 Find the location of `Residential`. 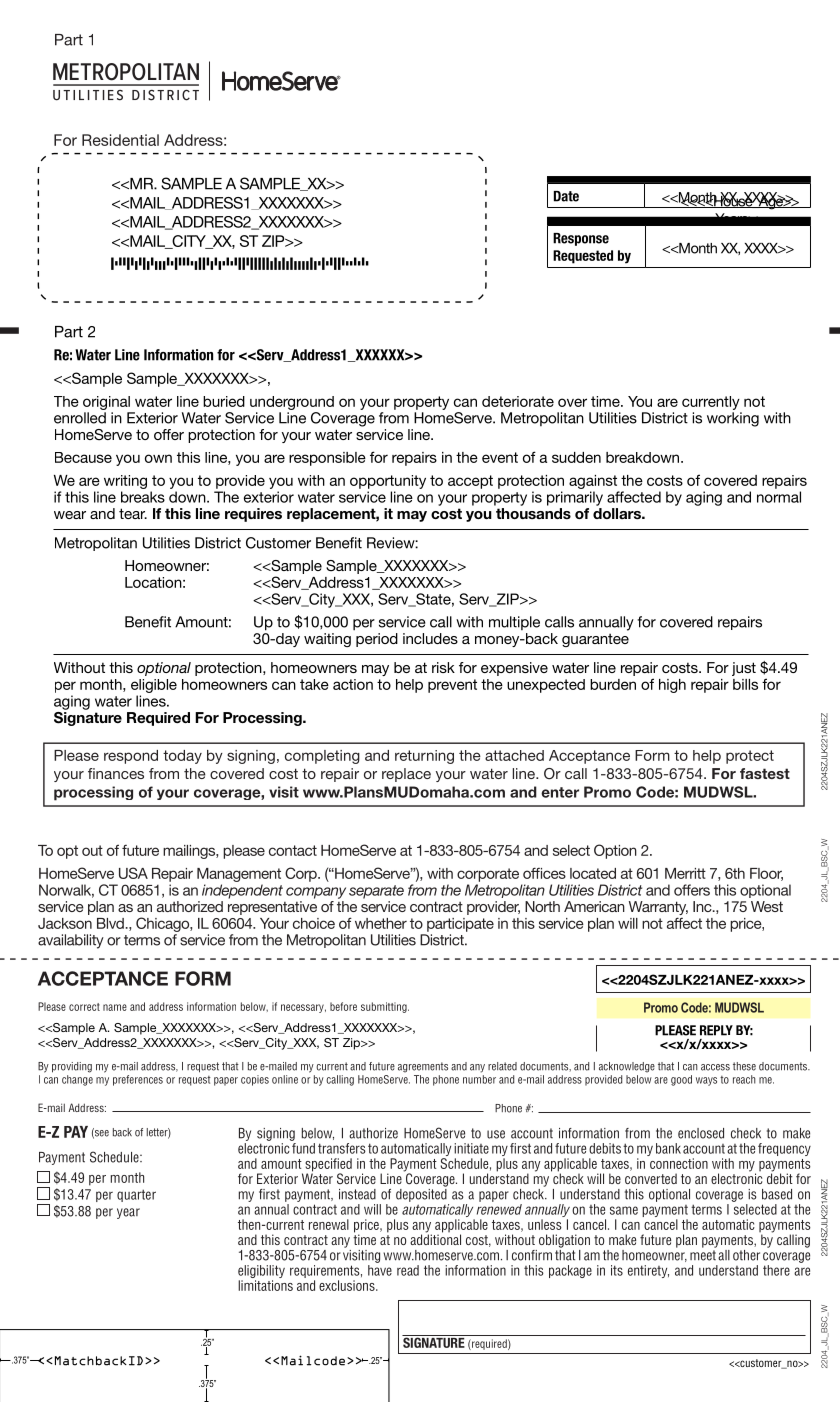

Residential is located at coordinates (120, 140).
